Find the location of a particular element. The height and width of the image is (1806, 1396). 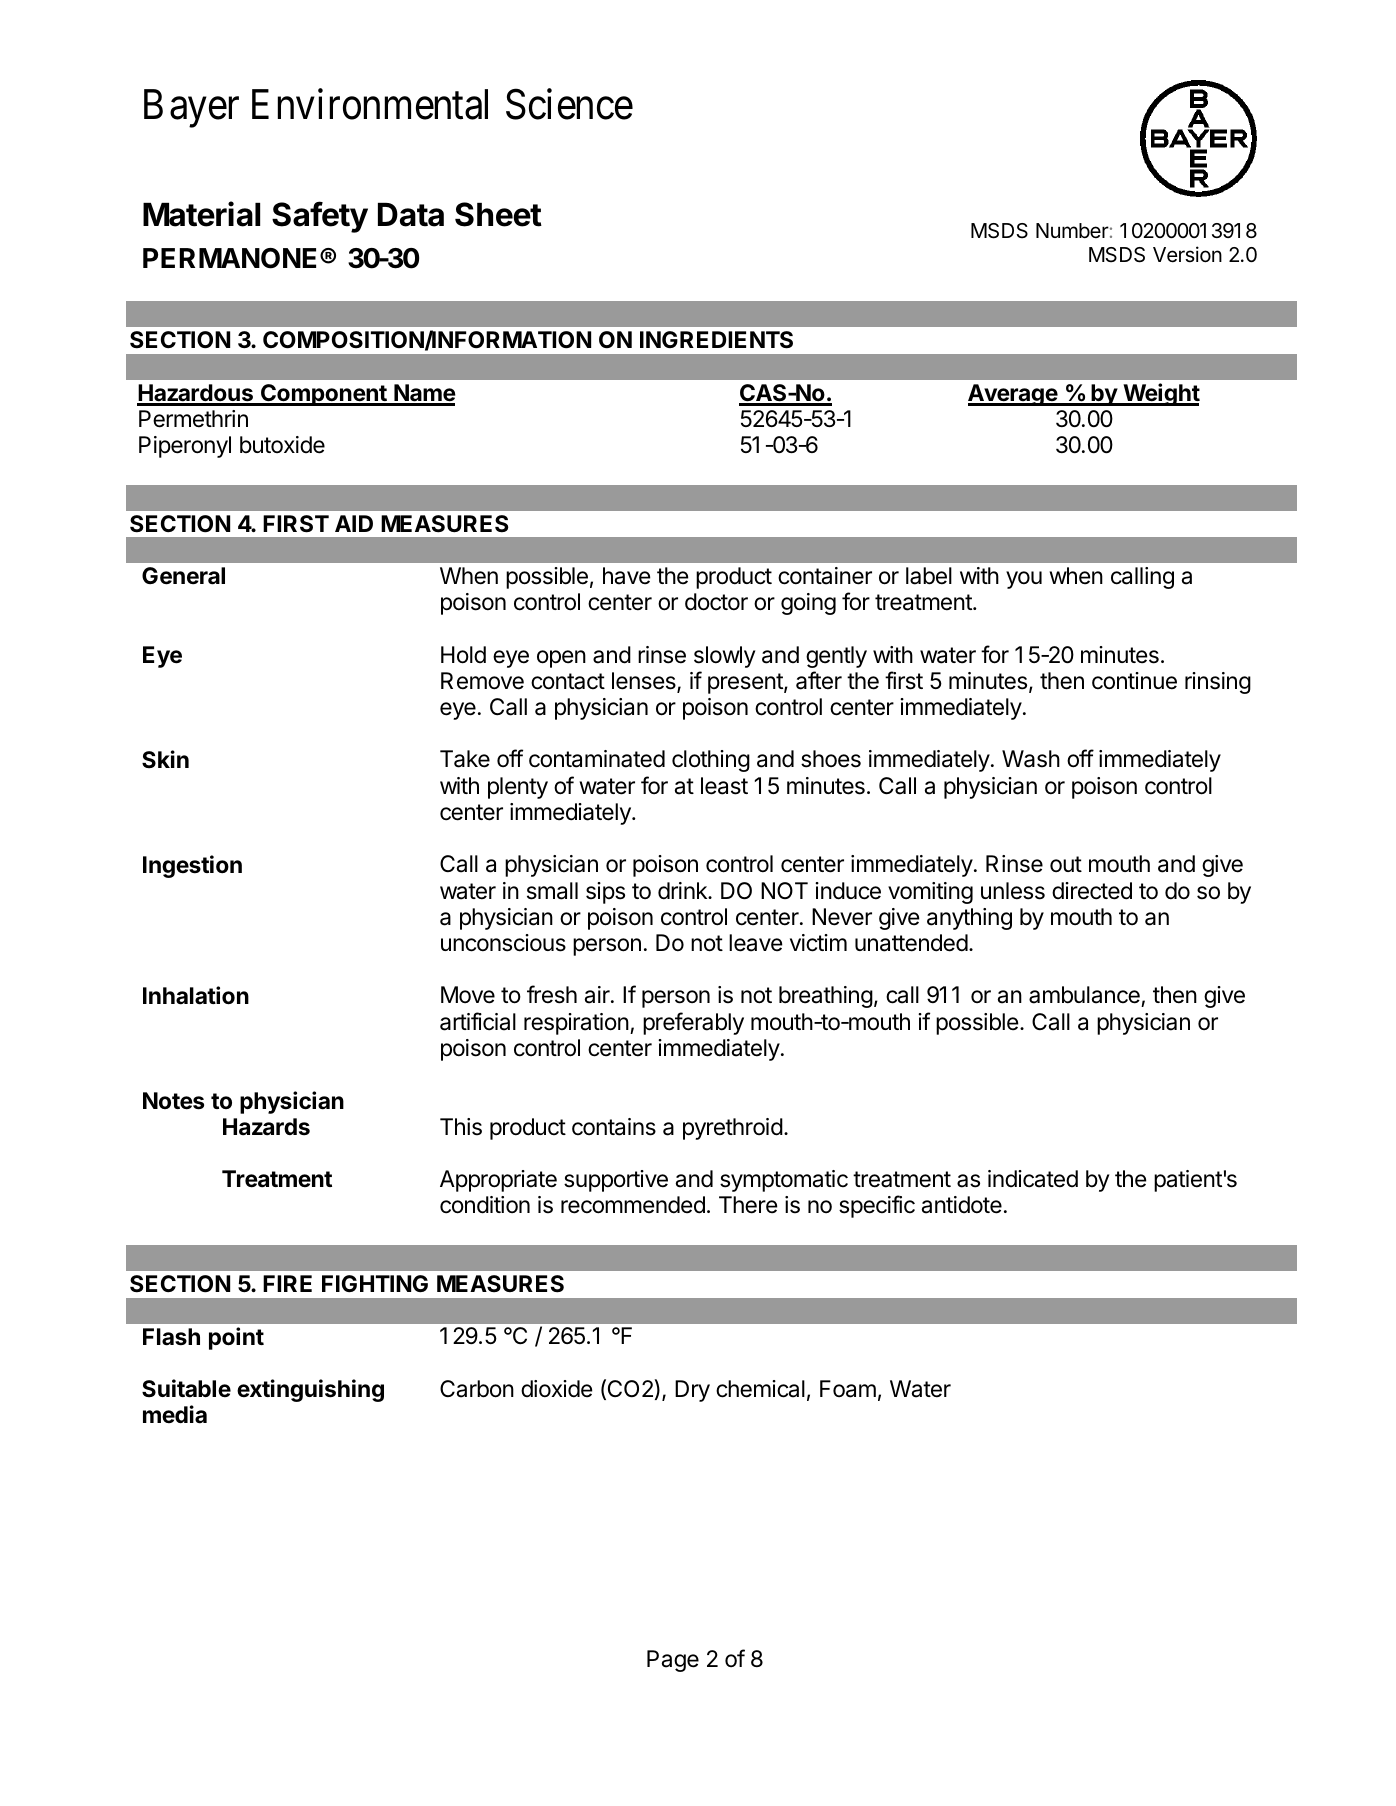

Safety is located at coordinates (320, 217).
